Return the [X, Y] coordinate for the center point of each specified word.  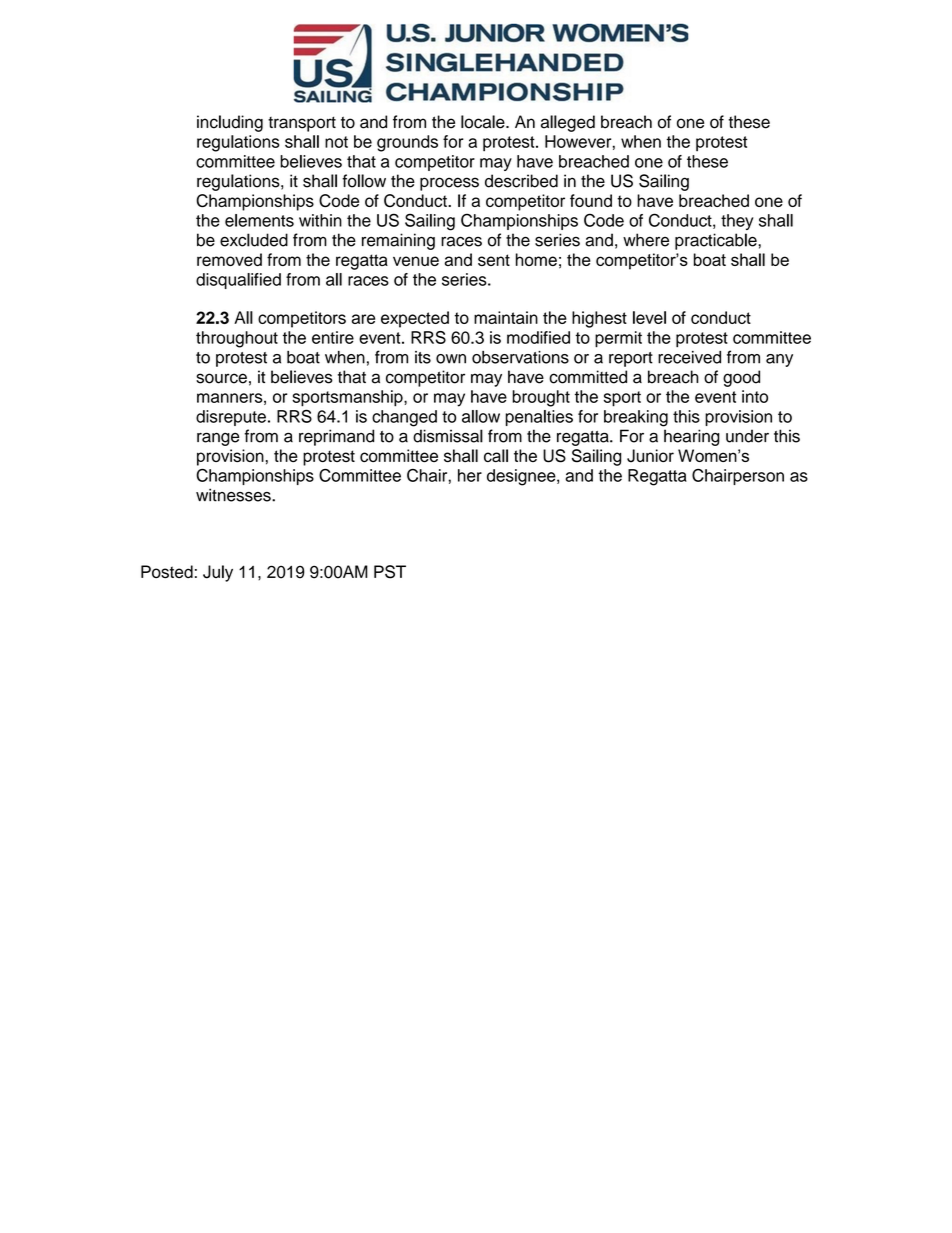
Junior [650, 456]
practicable [717, 241]
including [230, 123]
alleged [568, 123]
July [218, 573]
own [451, 359]
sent [494, 260]
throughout [237, 339]
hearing [692, 437]
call [496, 455]
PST [390, 572]
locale [484, 122]
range [218, 439]
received [689, 357]
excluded [254, 240]
